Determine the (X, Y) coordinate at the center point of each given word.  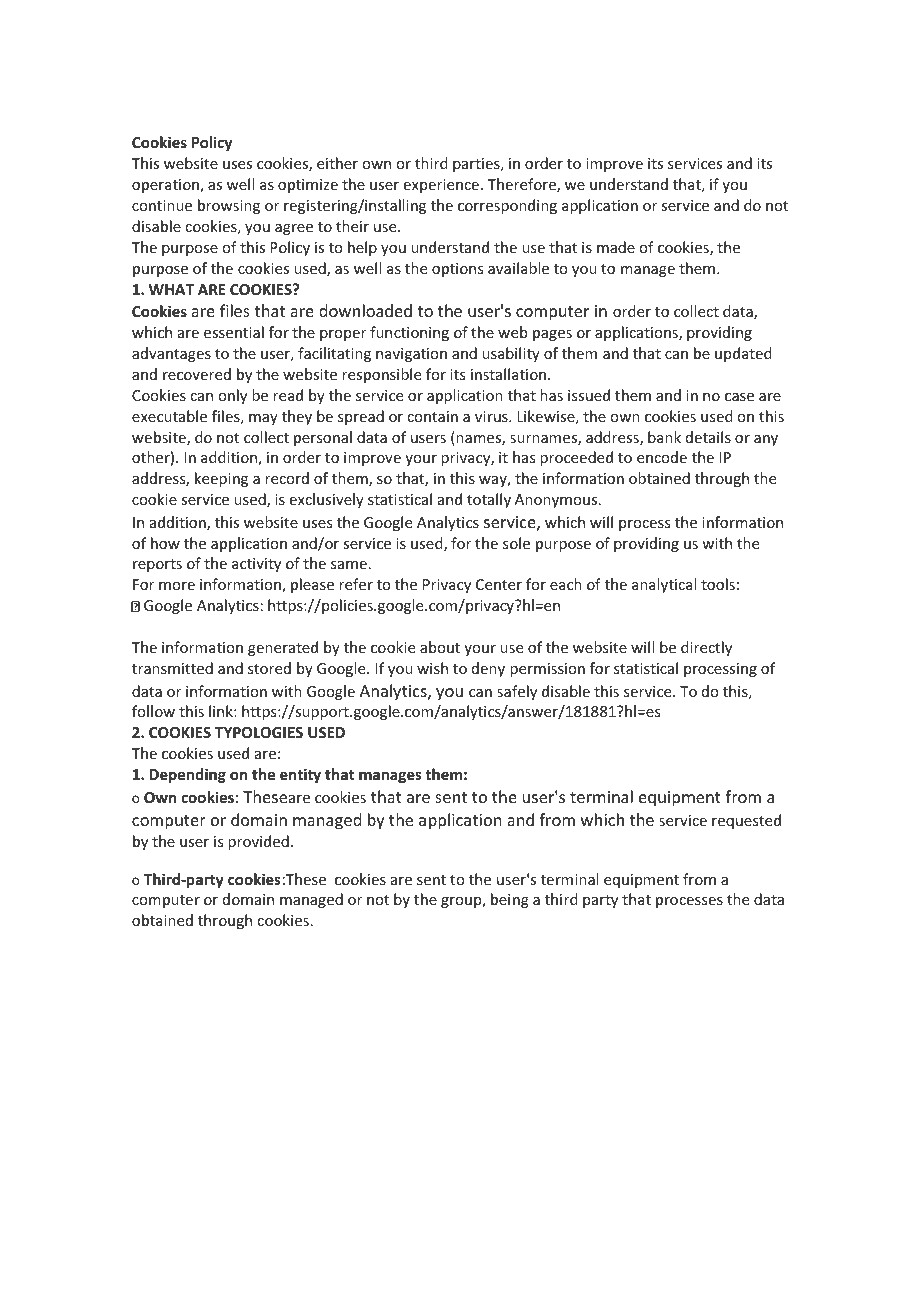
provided (258, 842)
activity (256, 565)
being (510, 900)
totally (489, 500)
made (616, 247)
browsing (229, 206)
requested (746, 821)
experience (441, 186)
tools (718, 584)
